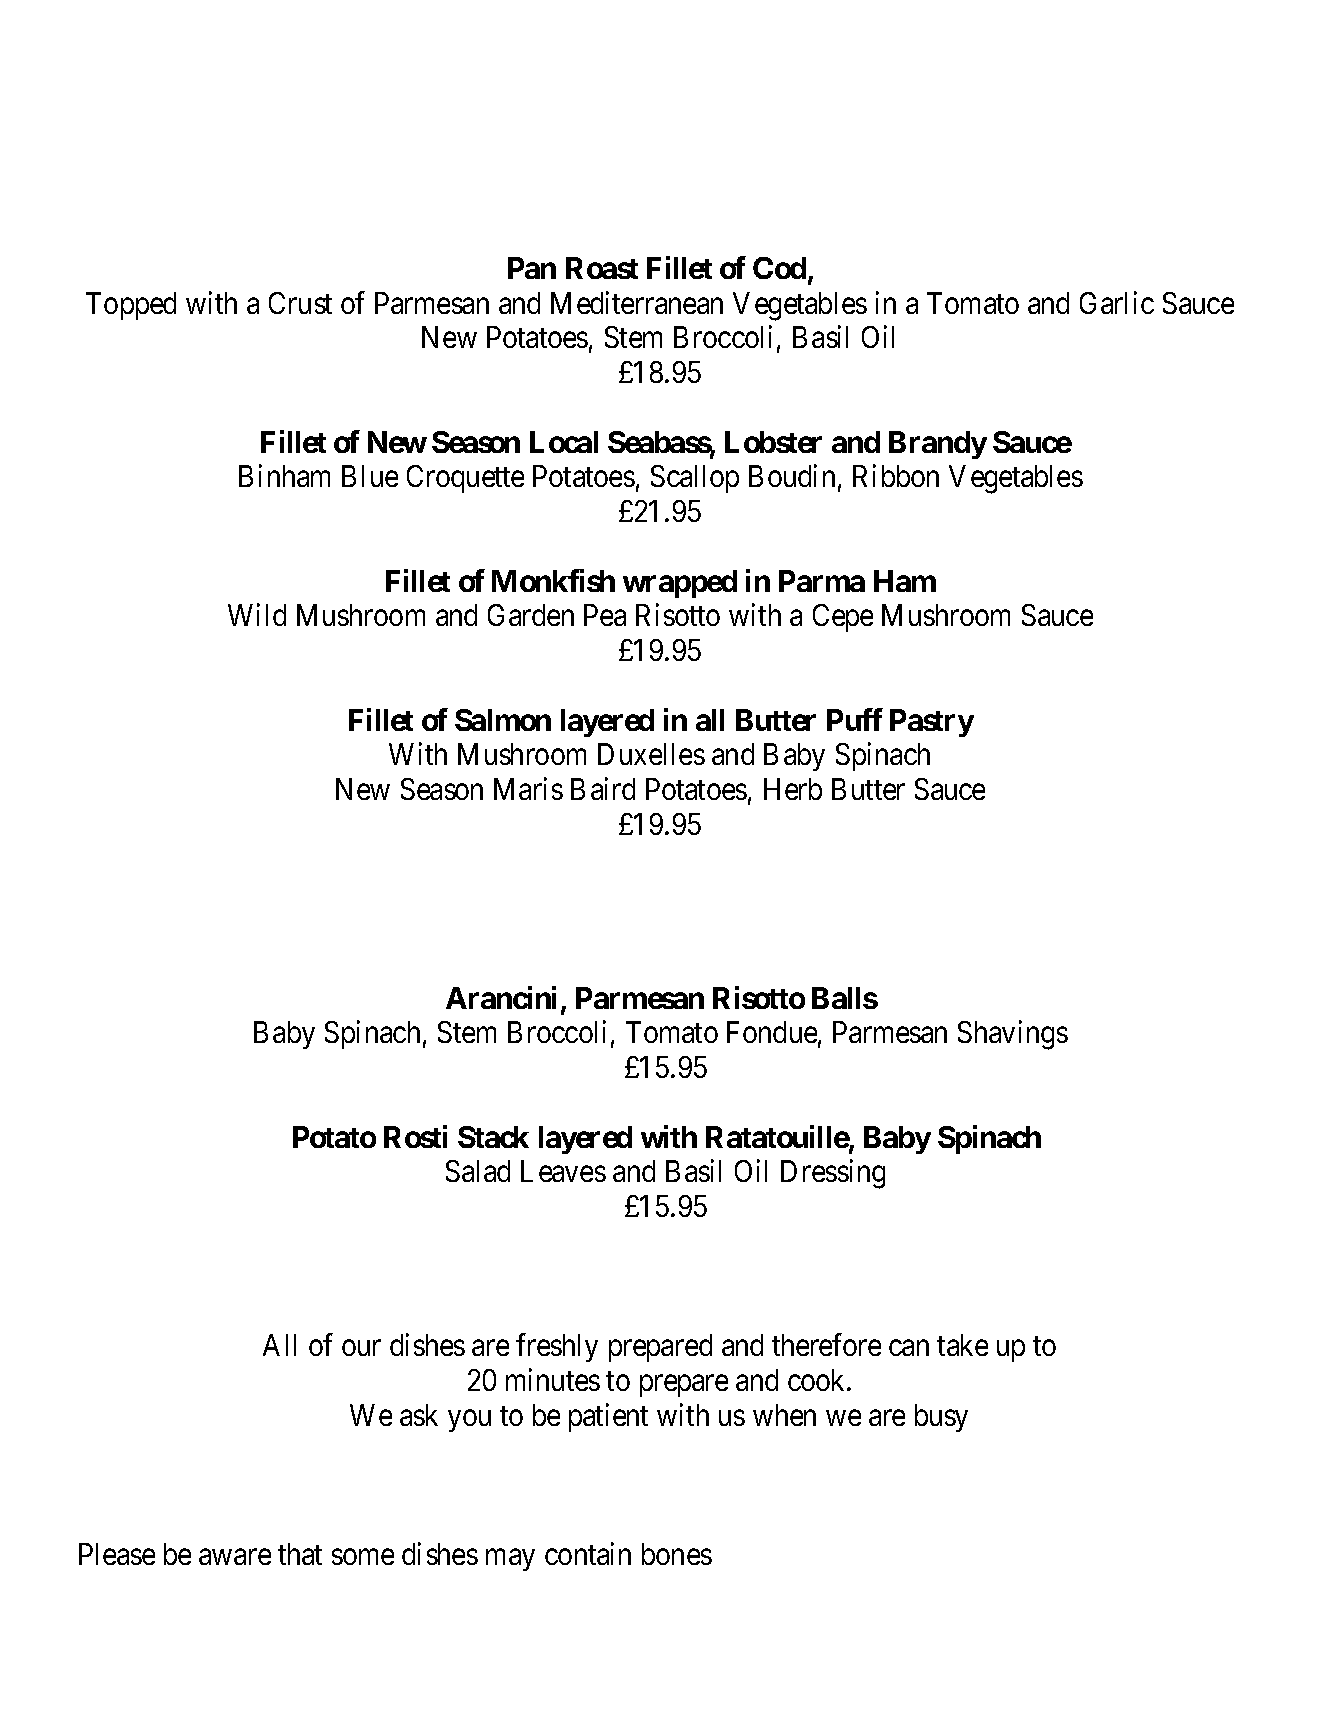  Describe the element at coordinates (478, 1171) in the image. I see `Salad` at that location.
